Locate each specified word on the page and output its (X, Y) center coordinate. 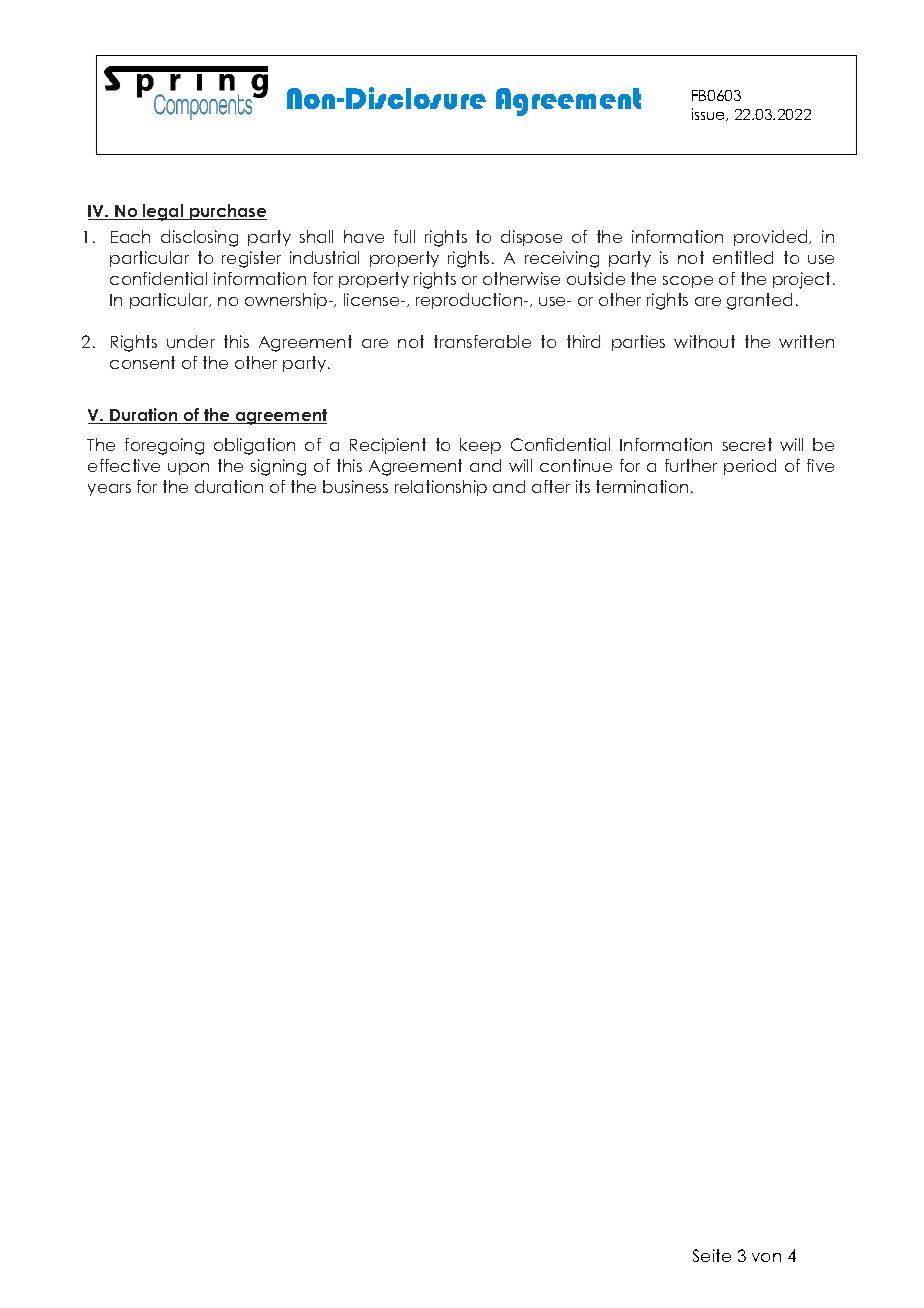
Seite (712, 1255)
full (404, 236)
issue (709, 114)
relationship (441, 488)
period (750, 467)
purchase (227, 212)
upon (188, 469)
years (109, 490)
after (551, 486)
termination (642, 486)
